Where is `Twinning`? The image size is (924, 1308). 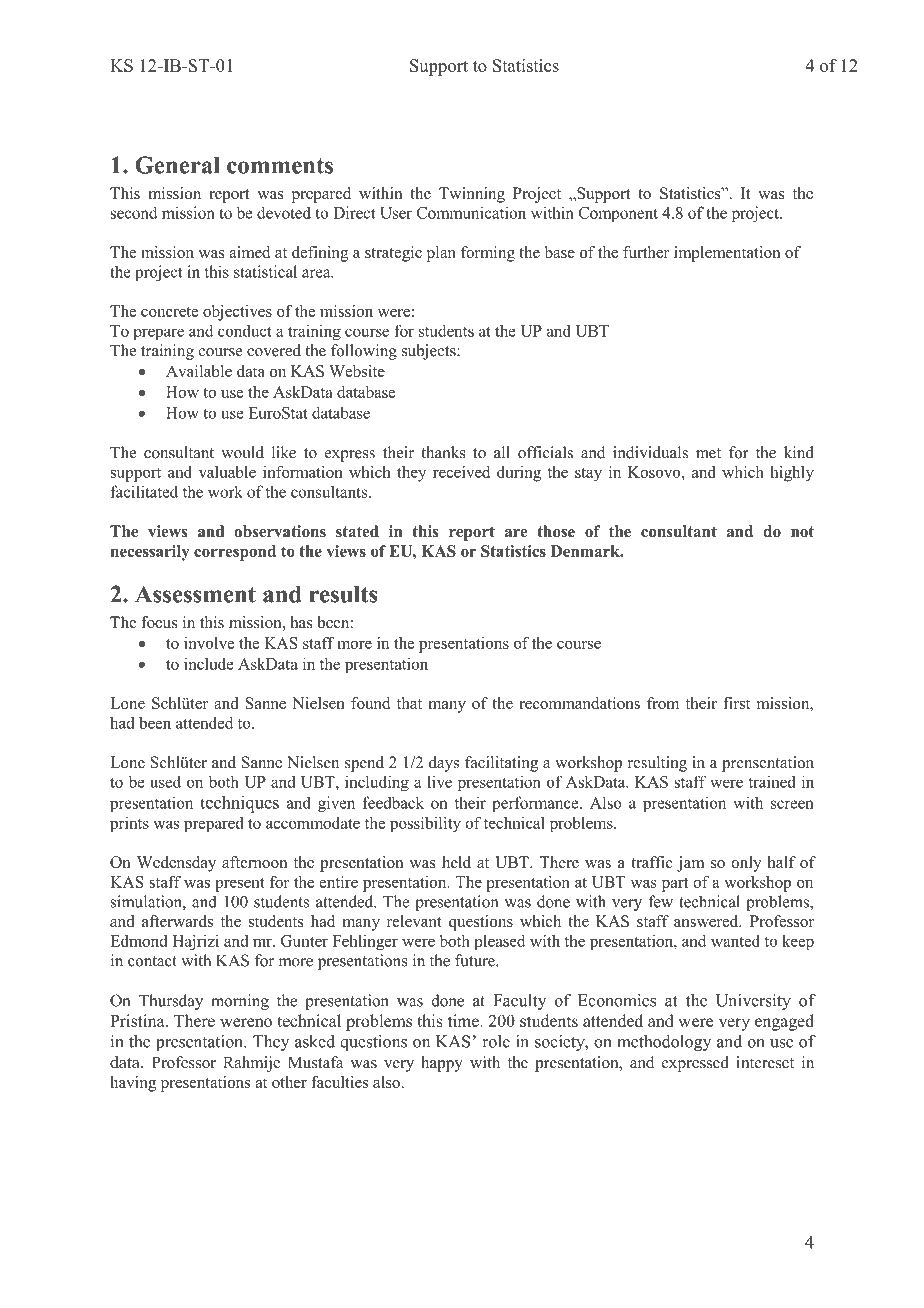
Twinning is located at coordinates (472, 195).
